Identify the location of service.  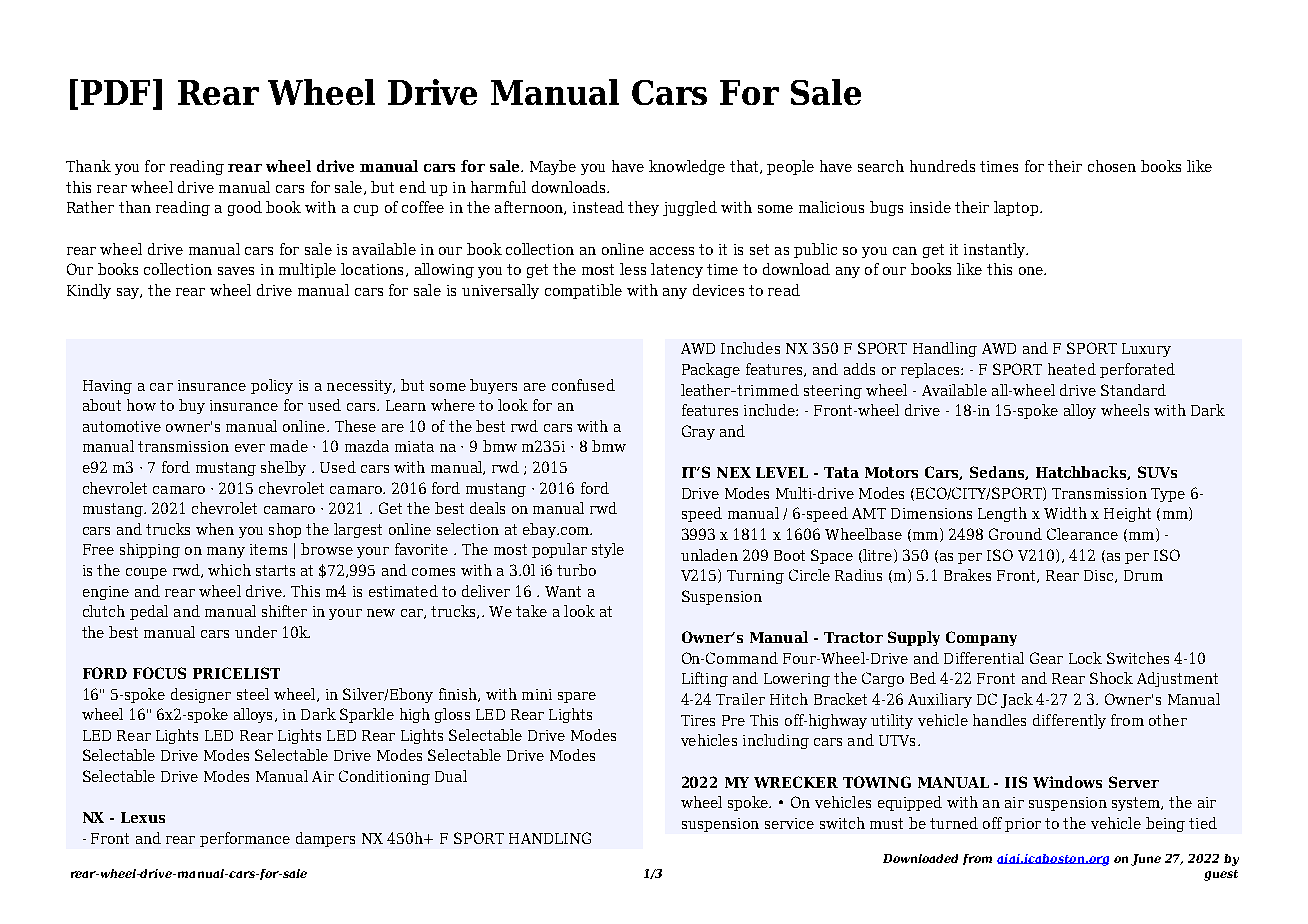
(789, 823).
